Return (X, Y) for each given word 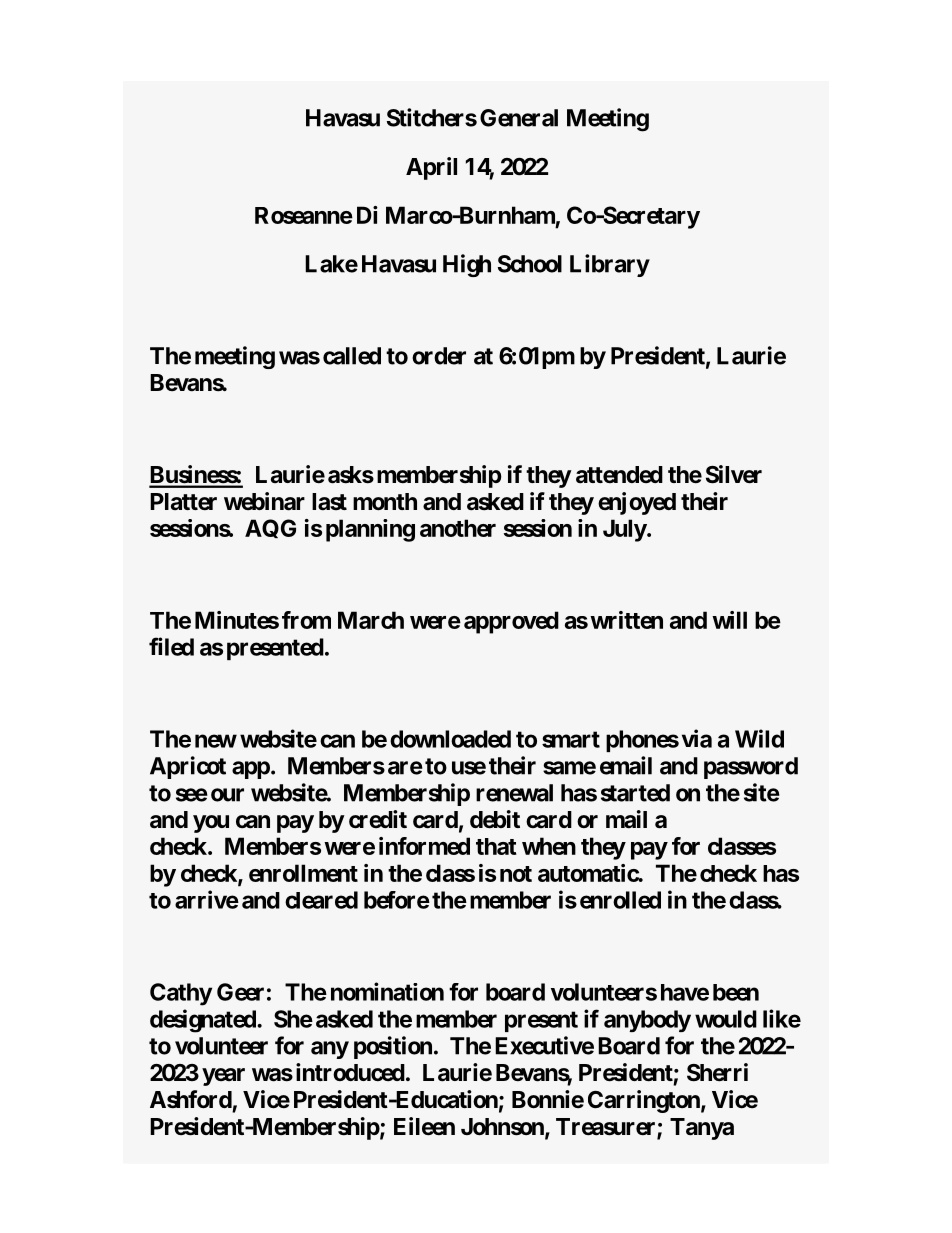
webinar (264, 501)
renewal (514, 793)
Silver (734, 474)
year (223, 1077)
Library (610, 265)
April (431, 168)
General (519, 118)
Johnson (503, 1128)
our (227, 795)
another (458, 528)
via (697, 738)
